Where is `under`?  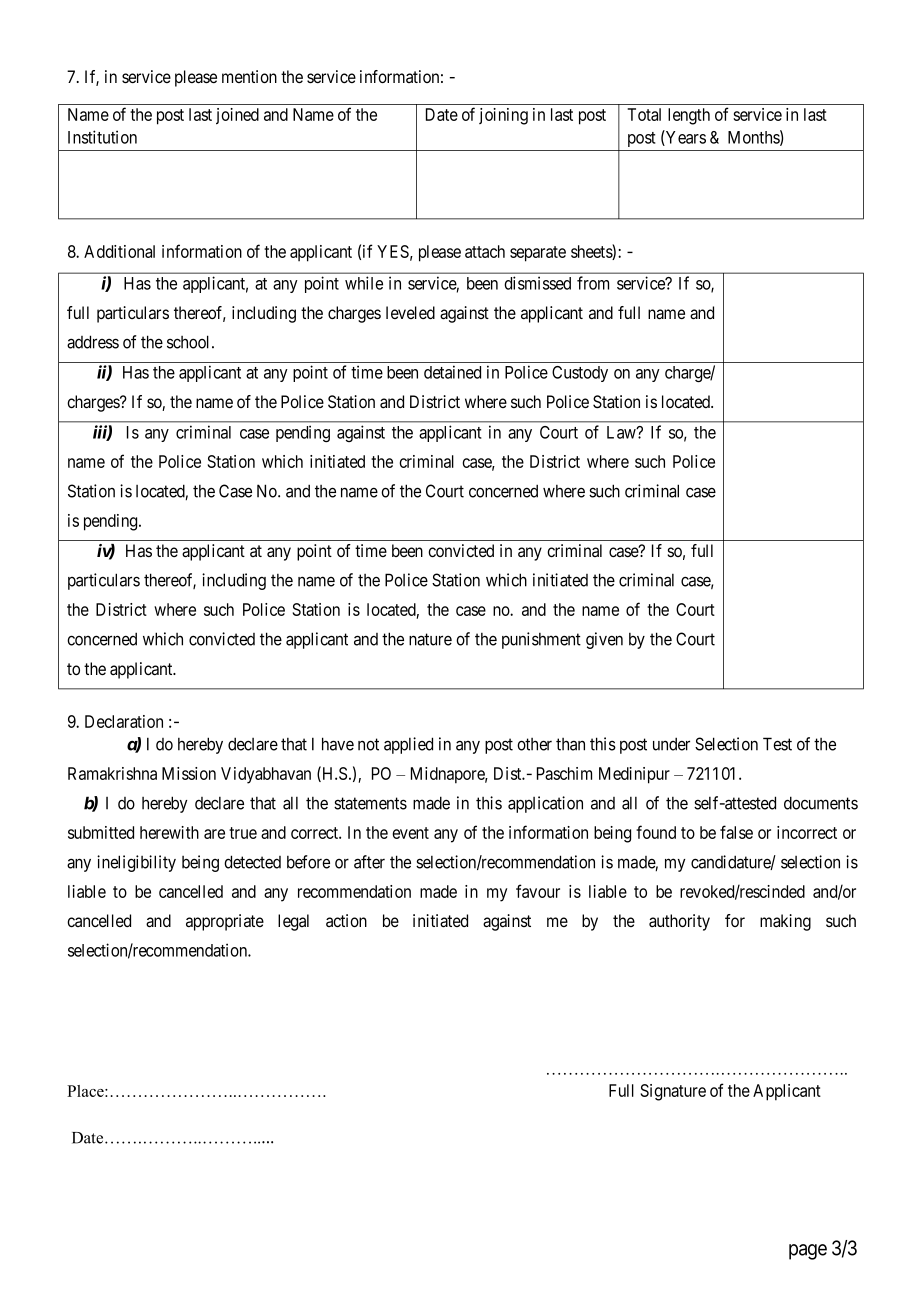 under is located at coordinates (671, 744).
